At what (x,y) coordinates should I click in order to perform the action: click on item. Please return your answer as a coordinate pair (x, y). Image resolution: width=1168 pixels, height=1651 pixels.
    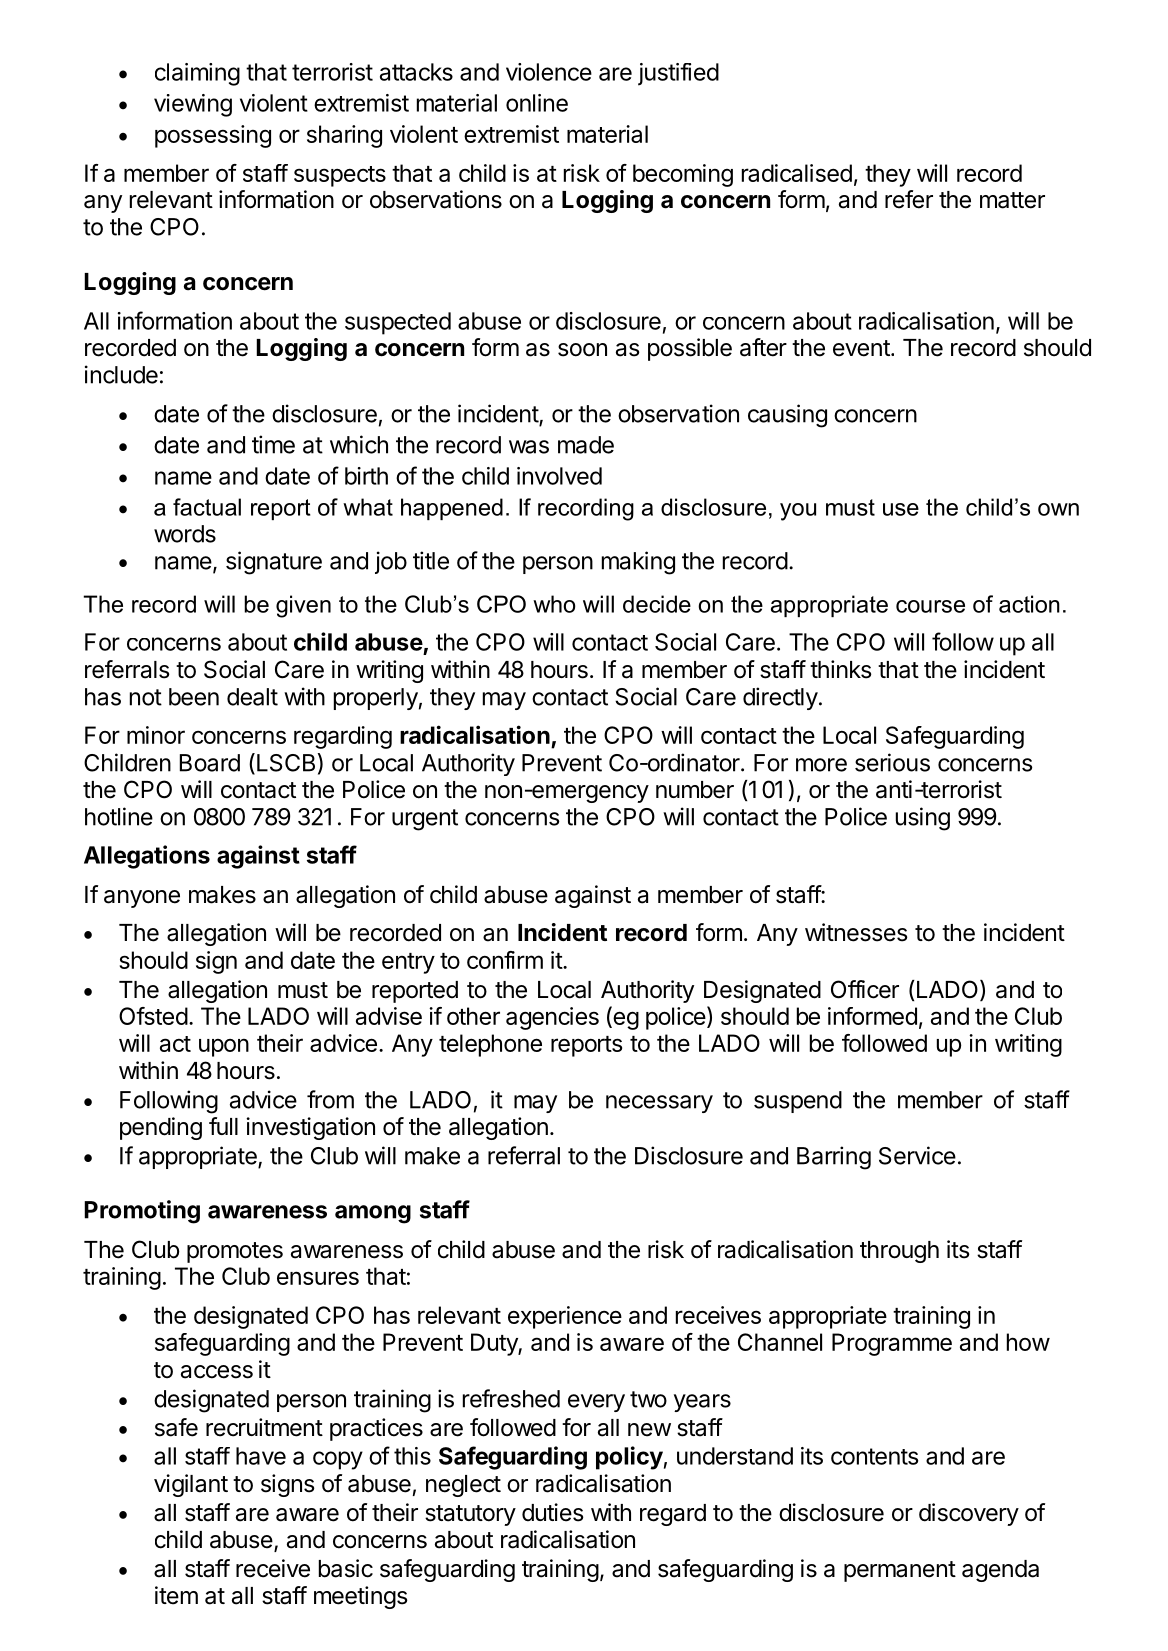
    Looking at the image, I should click on (176, 1595).
